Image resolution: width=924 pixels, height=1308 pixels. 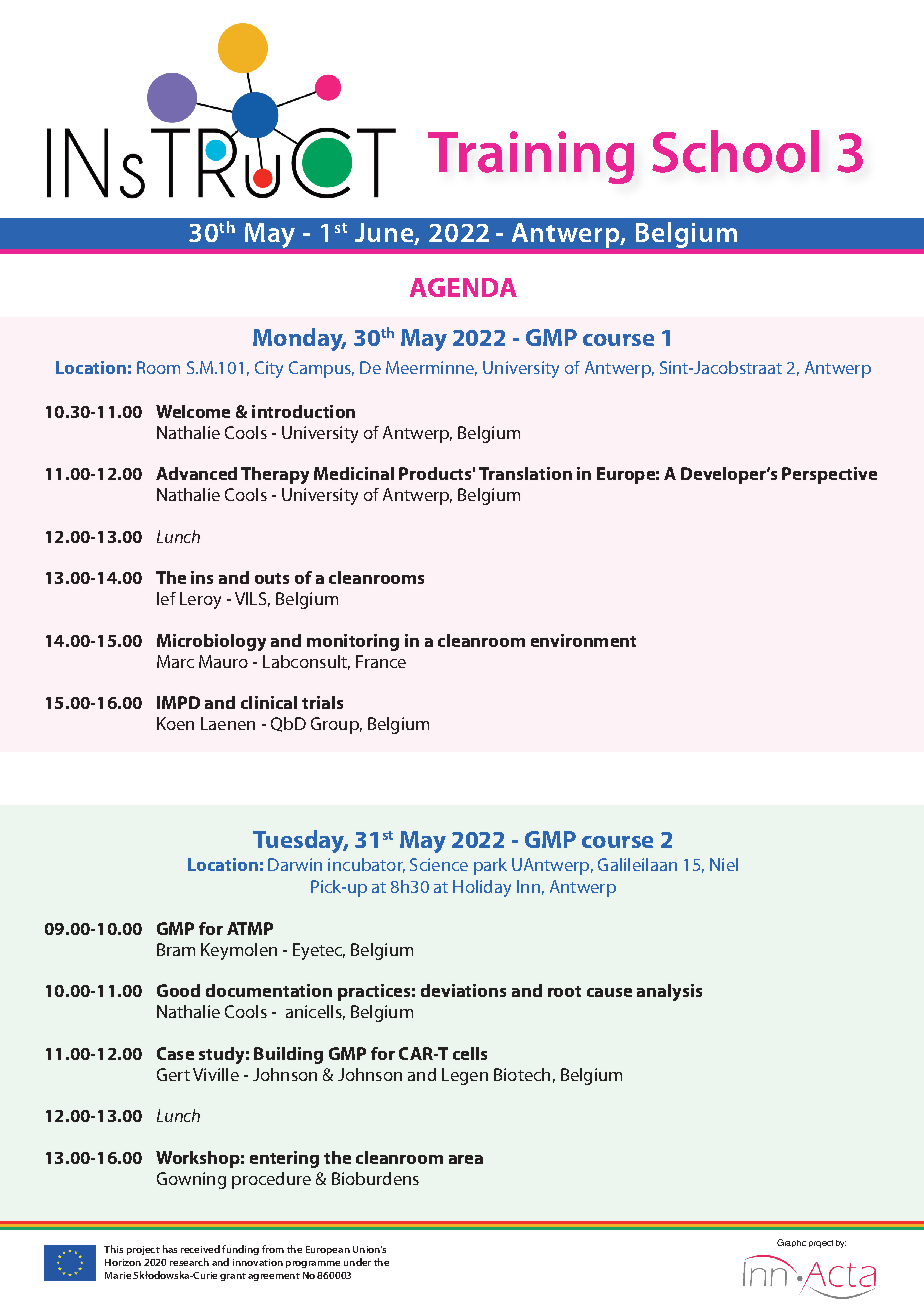 I want to click on area, so click(x=466, y=1159).
